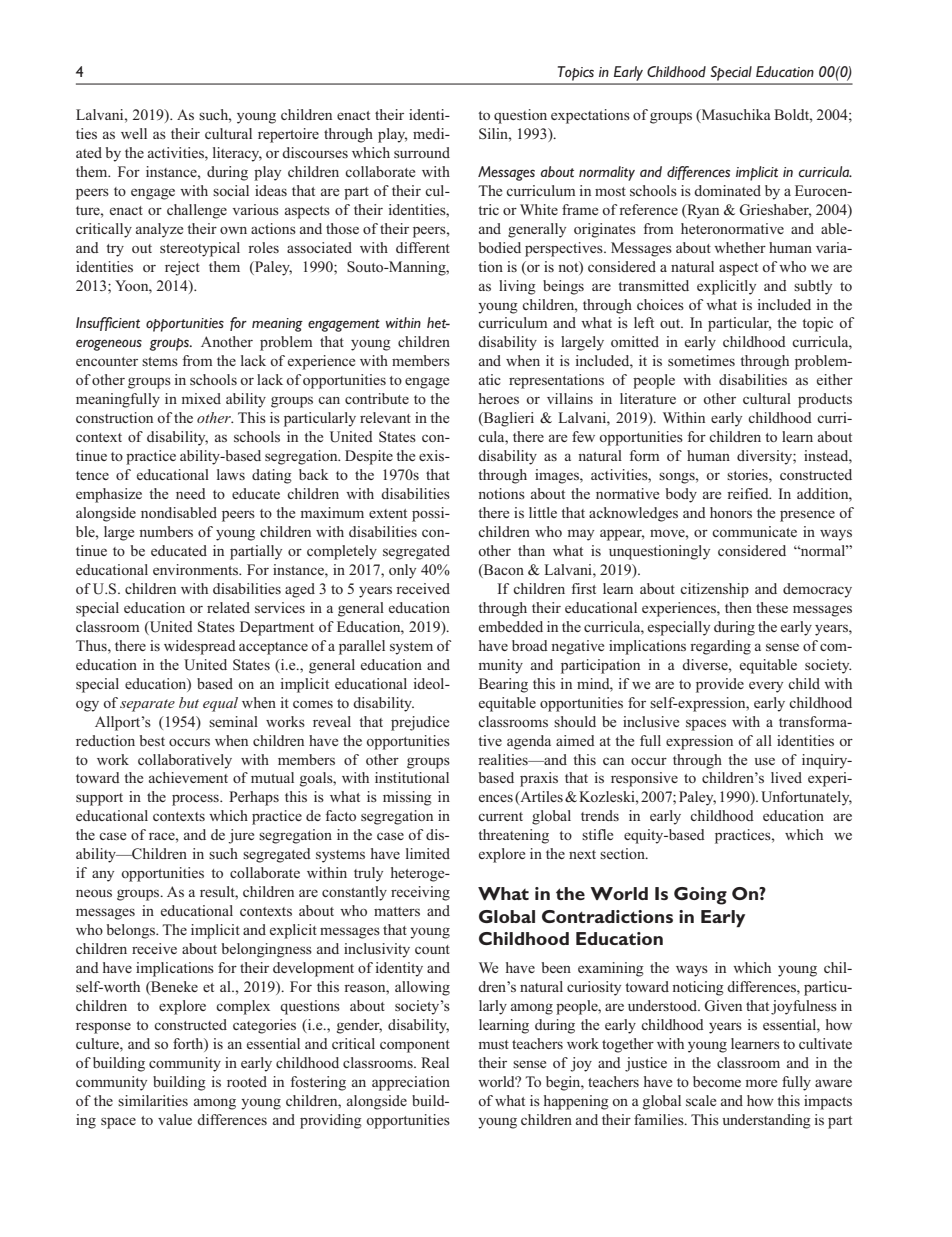 This image has width=952, height=1237. Describe the element at coordinates (175, 1119) in the image. I see `value` at that location.
